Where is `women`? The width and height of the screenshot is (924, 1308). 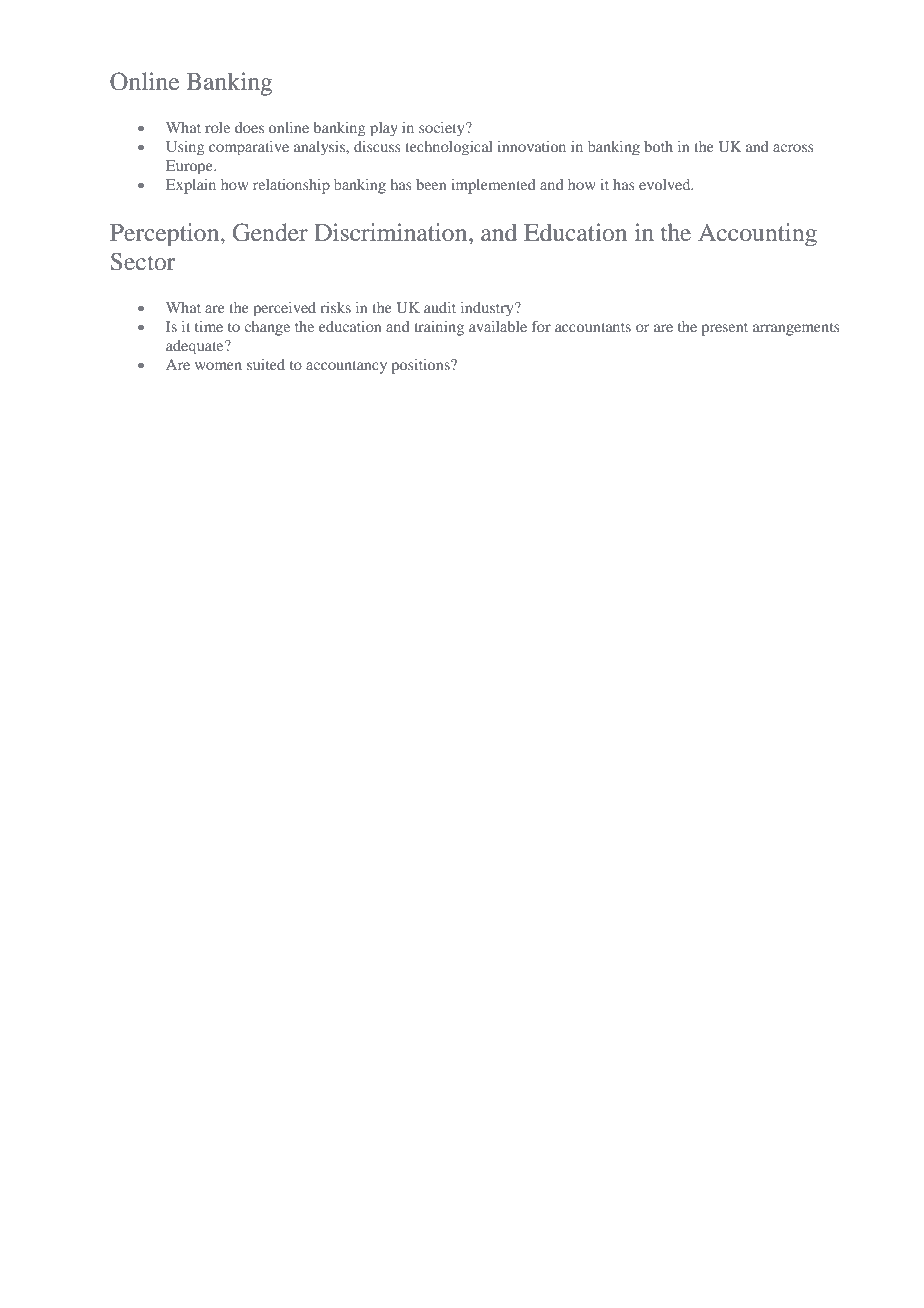 women is located at coordinates (218, 366).
